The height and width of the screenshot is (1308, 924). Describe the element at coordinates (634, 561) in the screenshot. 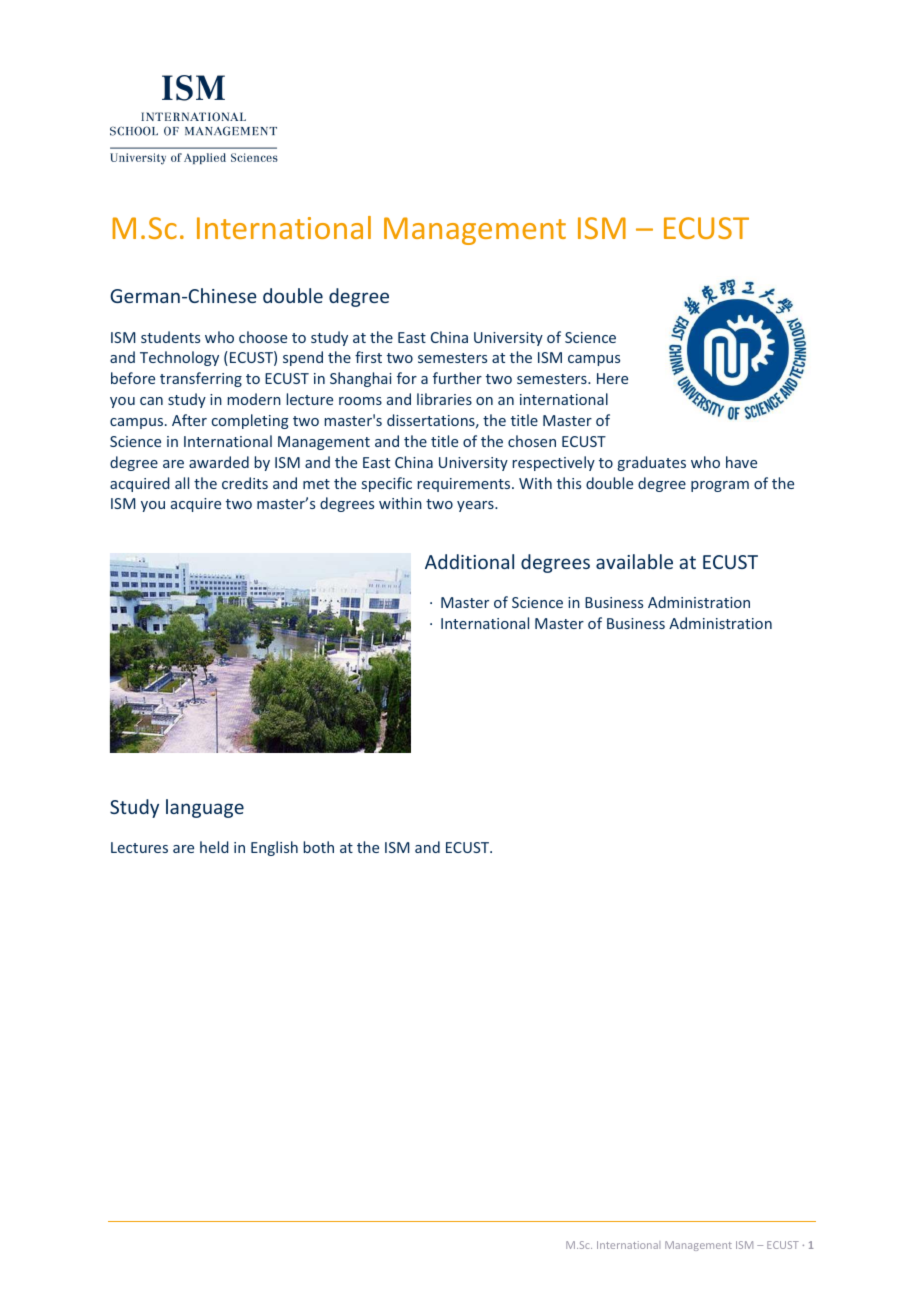

I see `available` at that location.
